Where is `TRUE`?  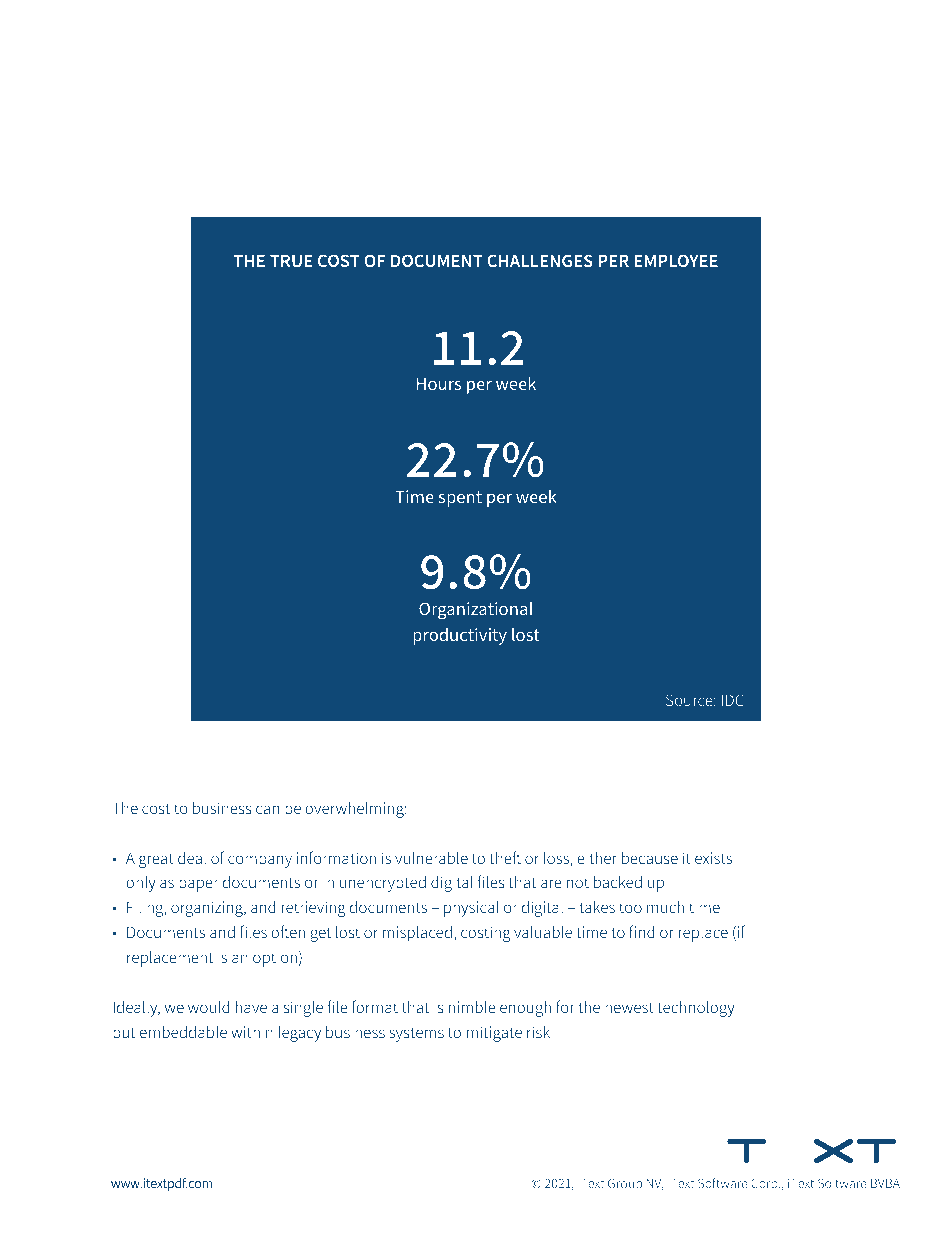 TRUE is located at coordinates (291, 261).
